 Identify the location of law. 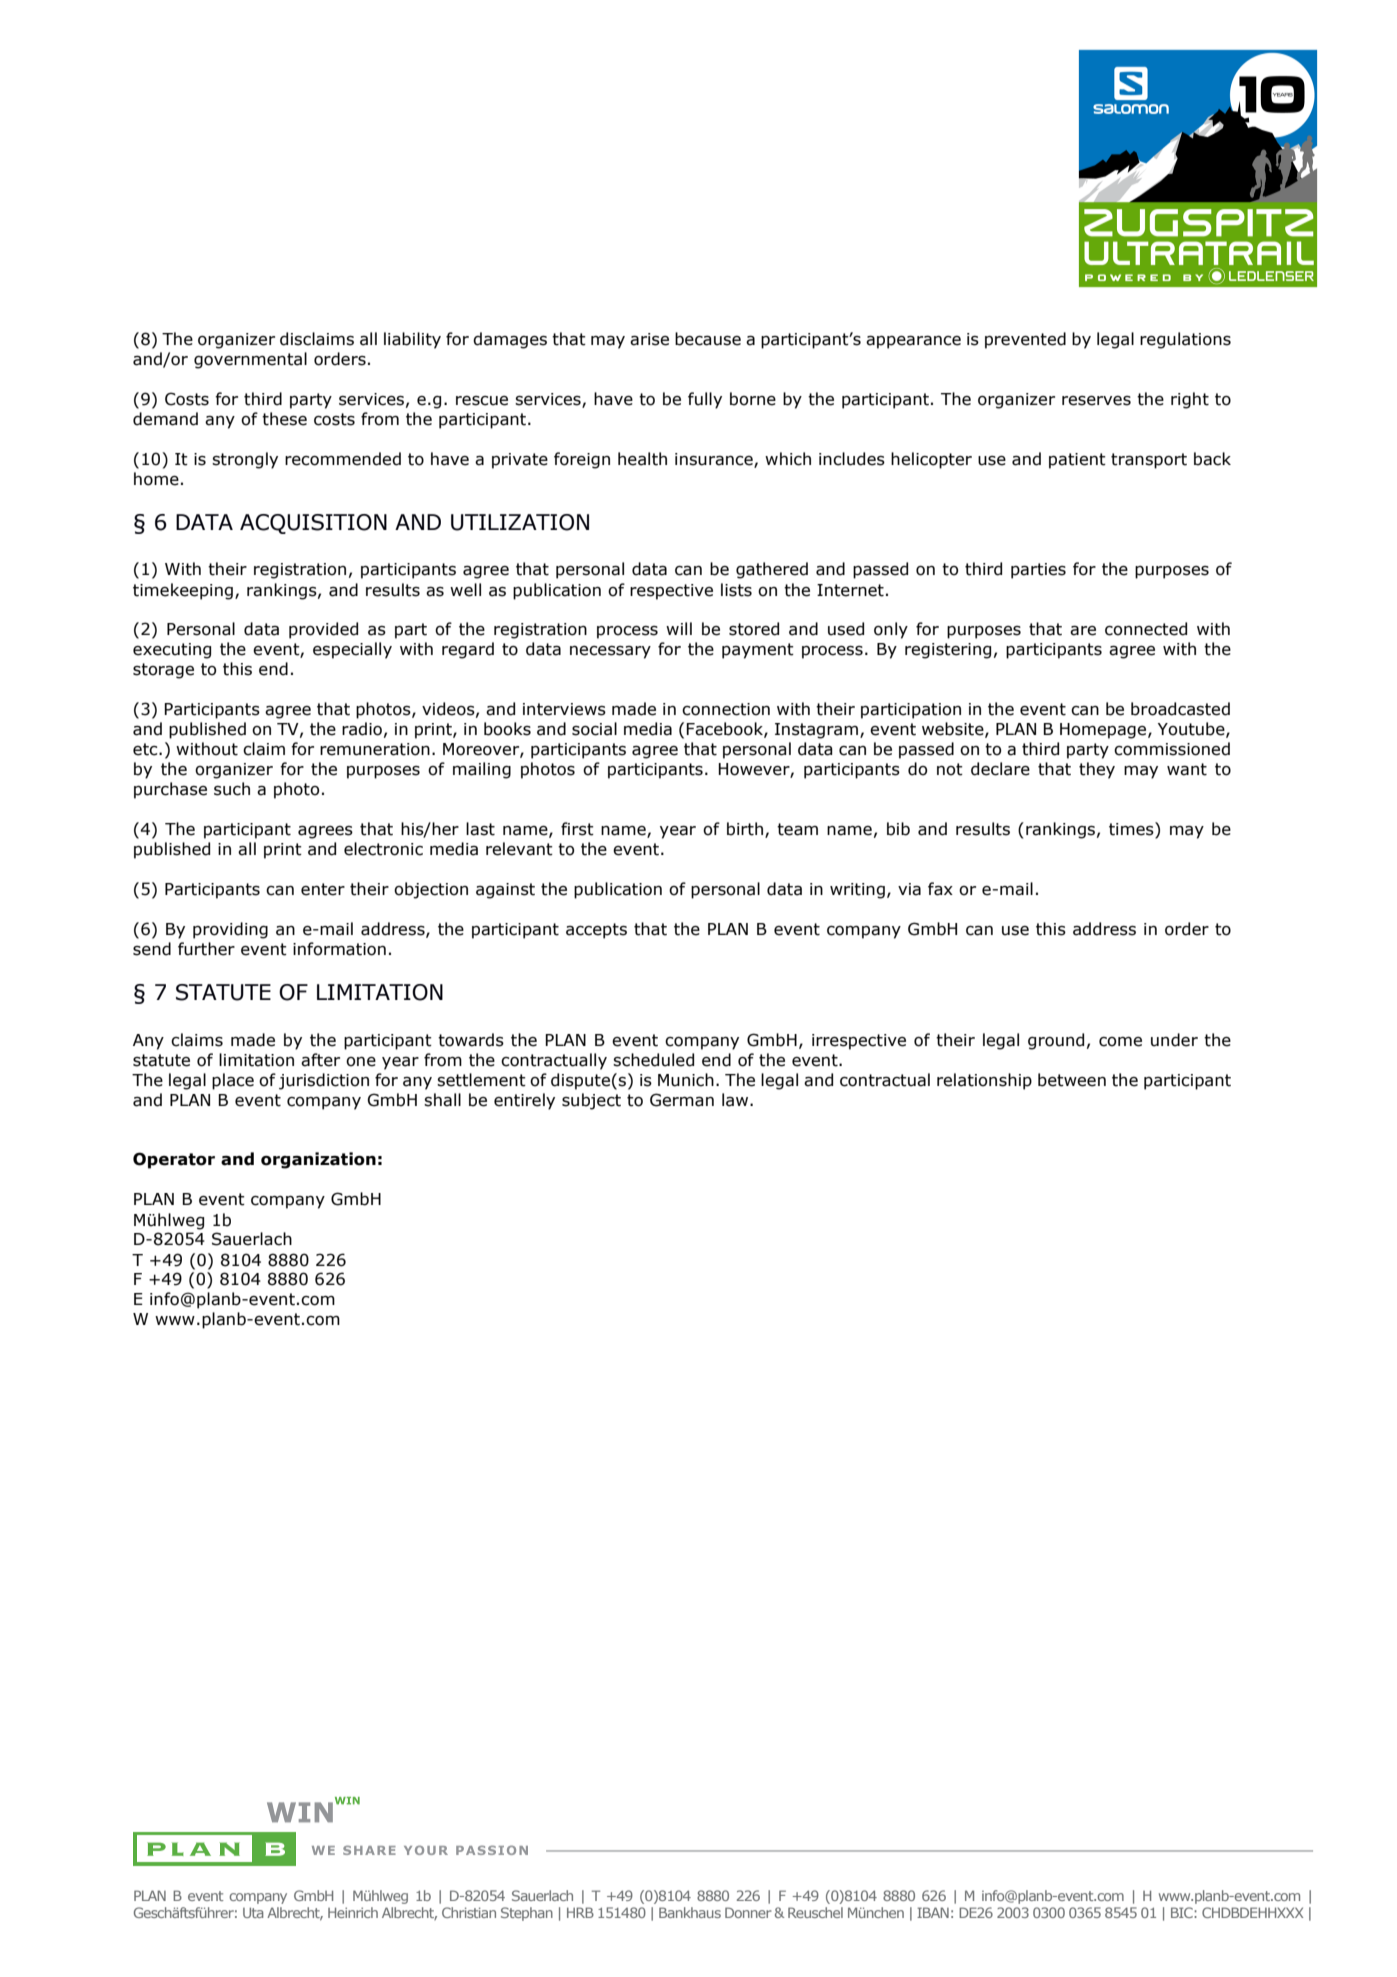
(736, 1100).
